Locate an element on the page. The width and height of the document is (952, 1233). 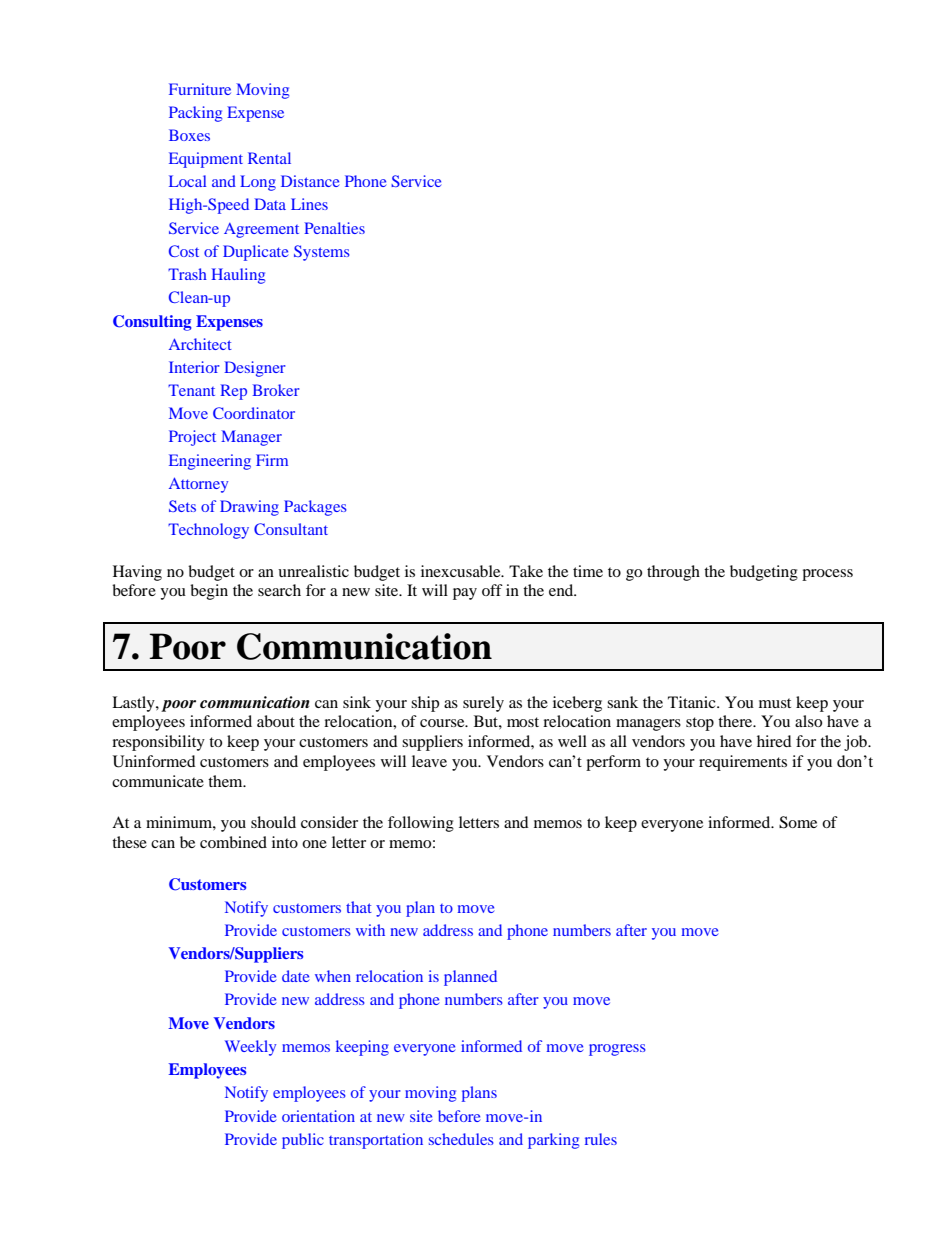
off is located at coordinates (492, 590).
